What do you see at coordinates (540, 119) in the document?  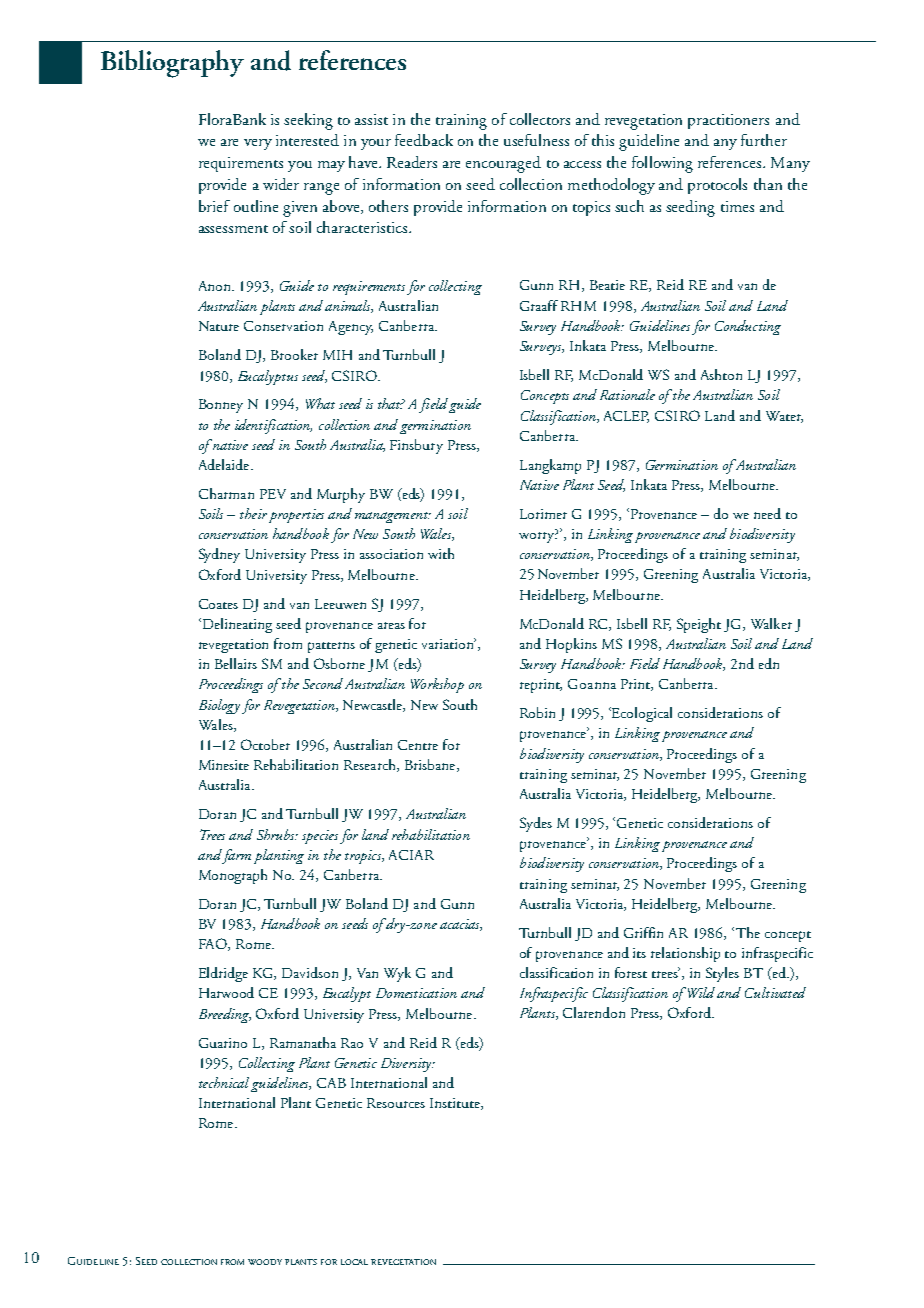 I see `collectors` at bounding box center [540, 119].
